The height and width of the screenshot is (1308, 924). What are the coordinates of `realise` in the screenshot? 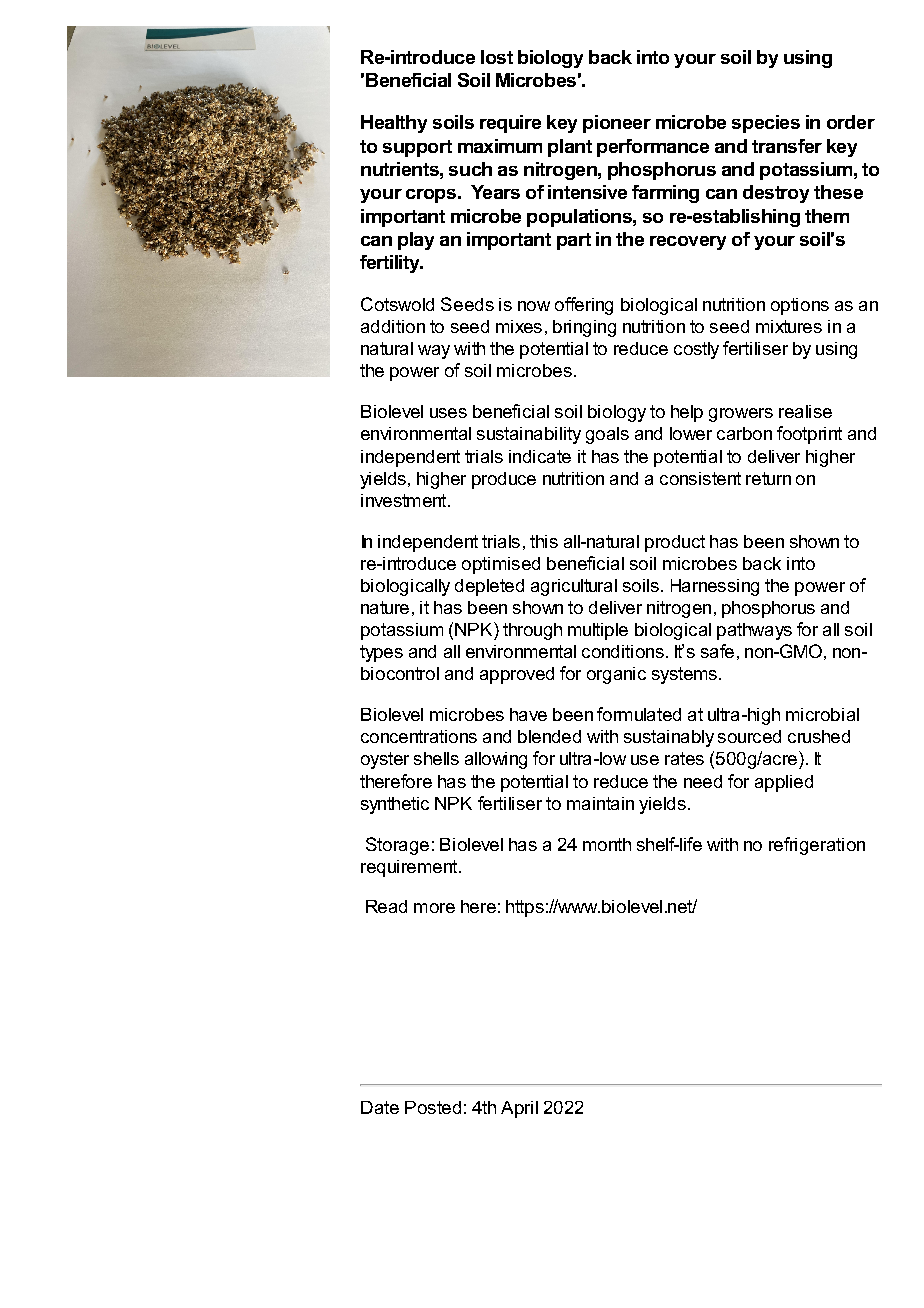 It's located at (805, 411).
